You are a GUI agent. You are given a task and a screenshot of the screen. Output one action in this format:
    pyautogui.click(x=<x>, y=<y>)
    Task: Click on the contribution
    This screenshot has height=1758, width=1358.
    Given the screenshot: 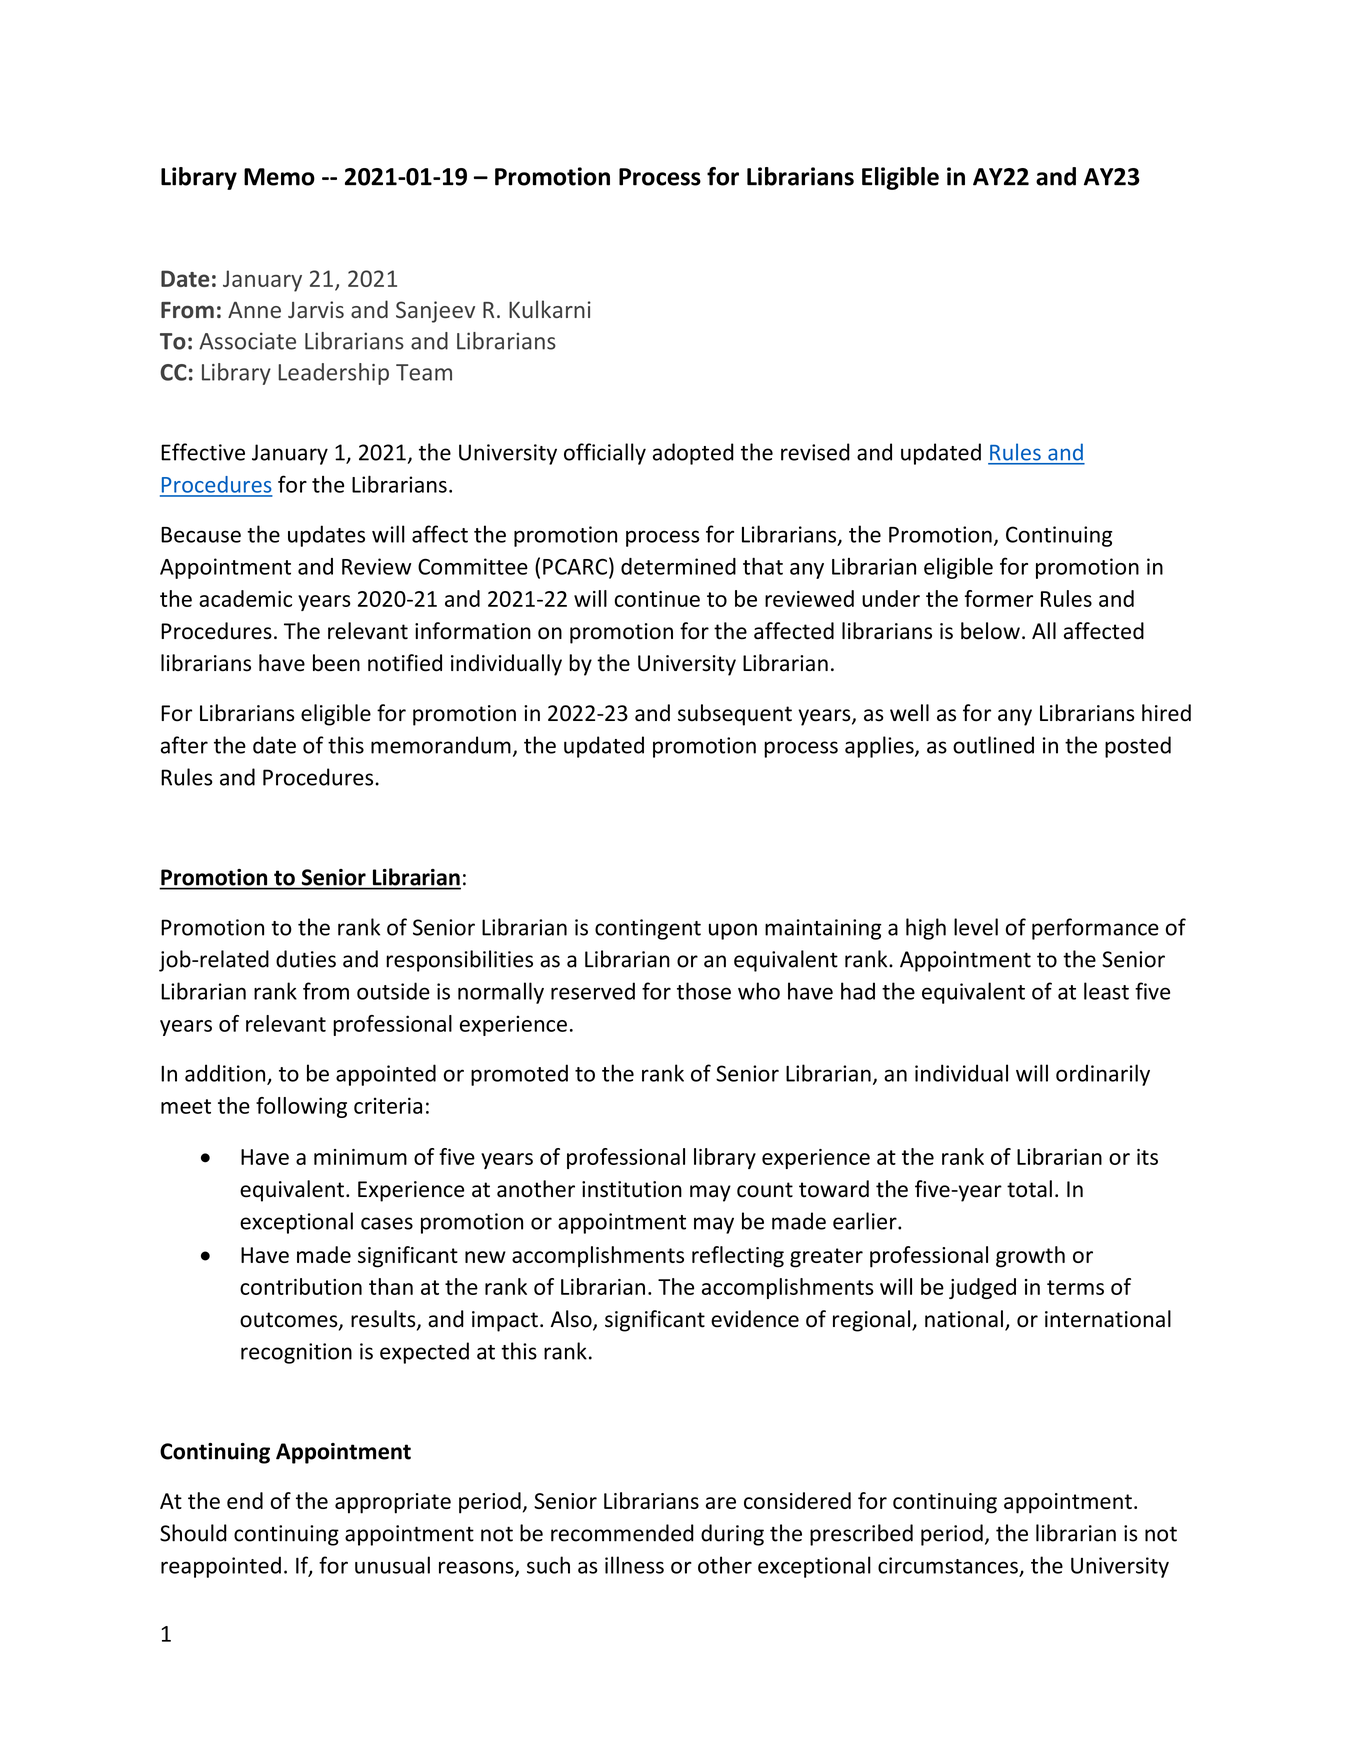 What is the action you would take?
    pyautogui.click(x=301, y=1286)
